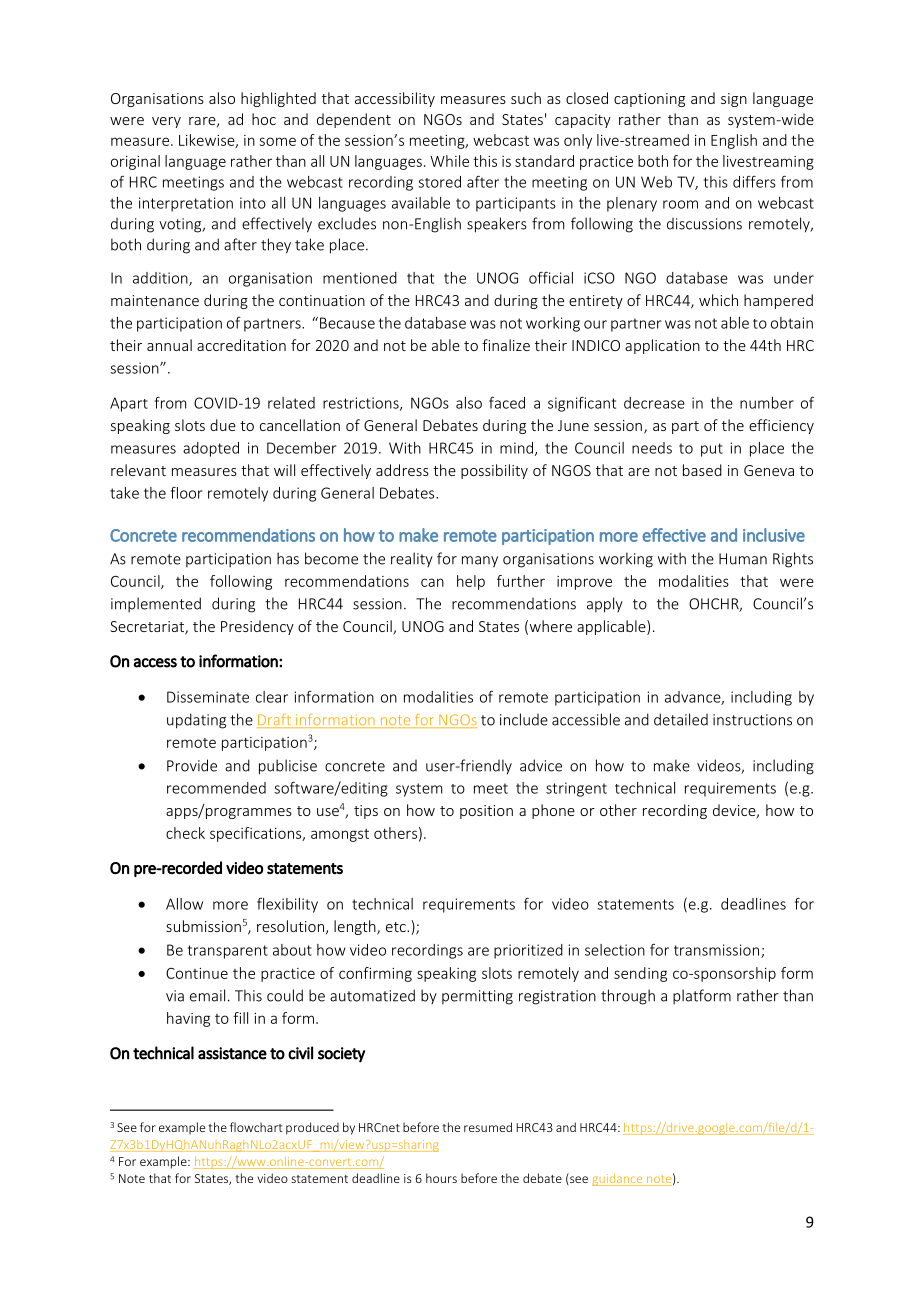  What do you see at coordinates (184, 904) in the image?
I see `Allow` at bounding box center [184, 904].
